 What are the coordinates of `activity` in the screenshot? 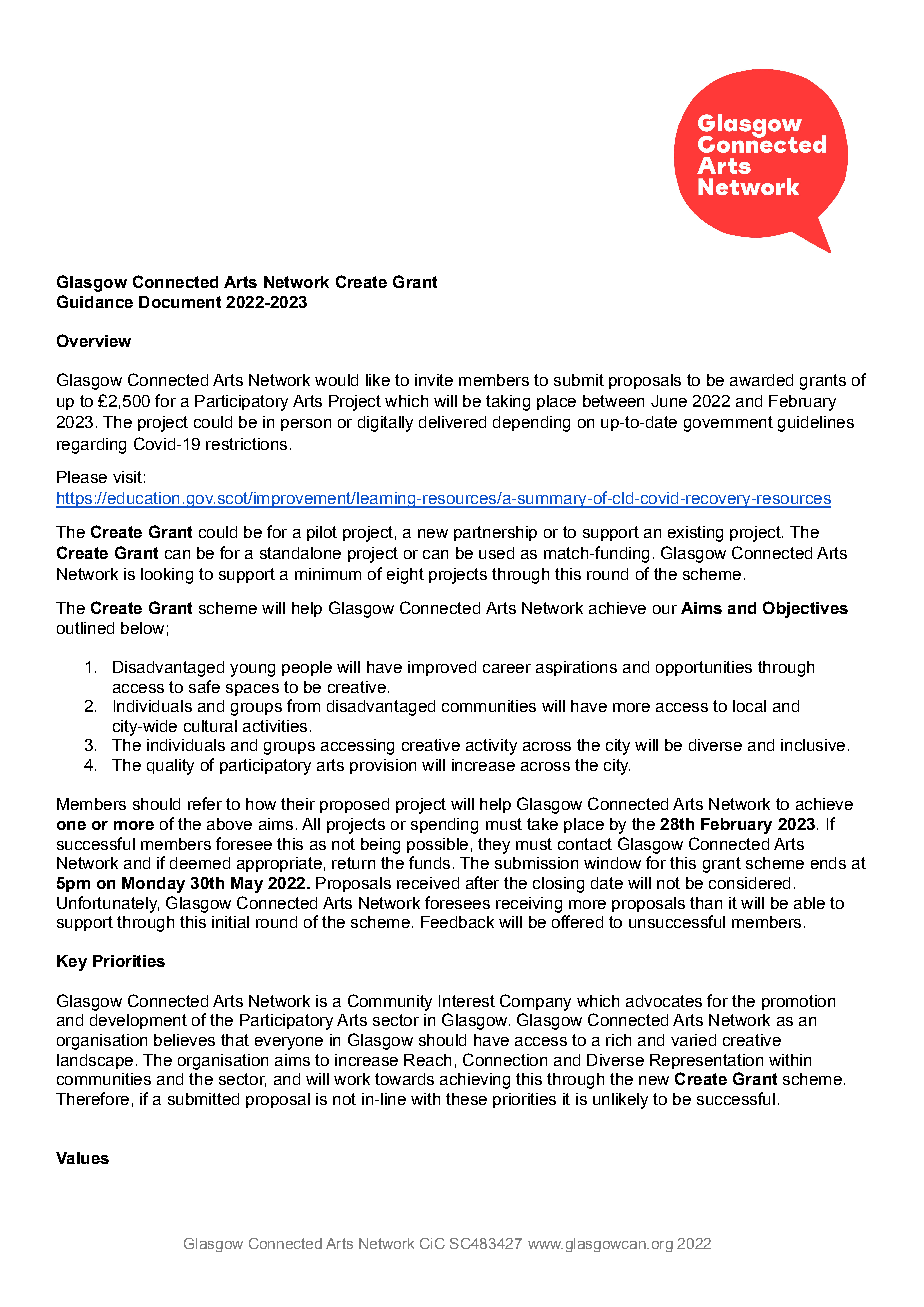 It's located at (491, 747).
